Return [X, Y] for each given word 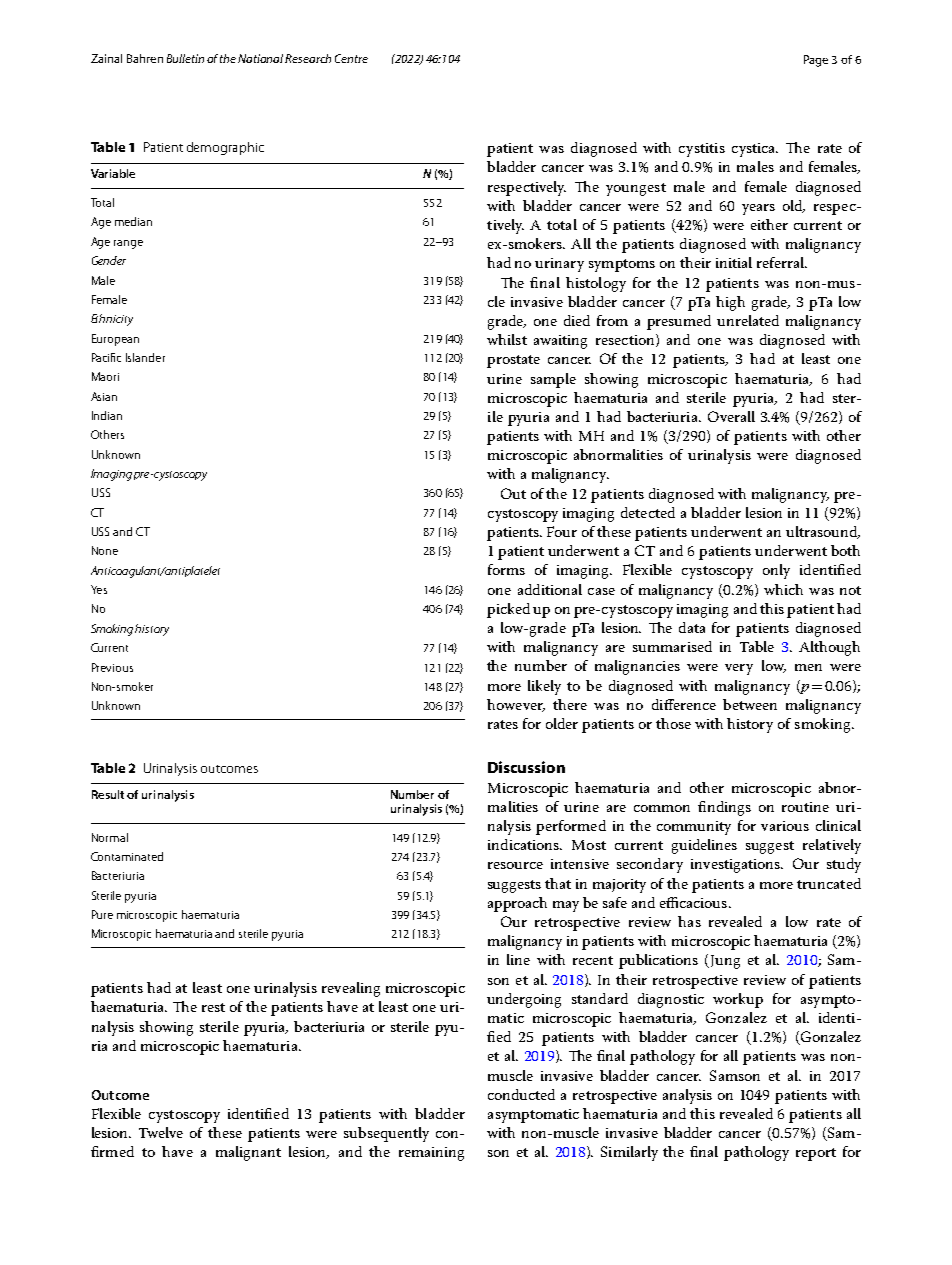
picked [508, 610]
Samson [735, 1075]
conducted [521, 1094]
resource [515, 865]
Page [816, 61]
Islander [145, 357]
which [783, 589]
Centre [351, 58]
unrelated [748, 320]
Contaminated [127, 856]
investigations [736, 866]
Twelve [161, 1132]
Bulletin [185, 58]
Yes [99, 589]
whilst [507, 339]
